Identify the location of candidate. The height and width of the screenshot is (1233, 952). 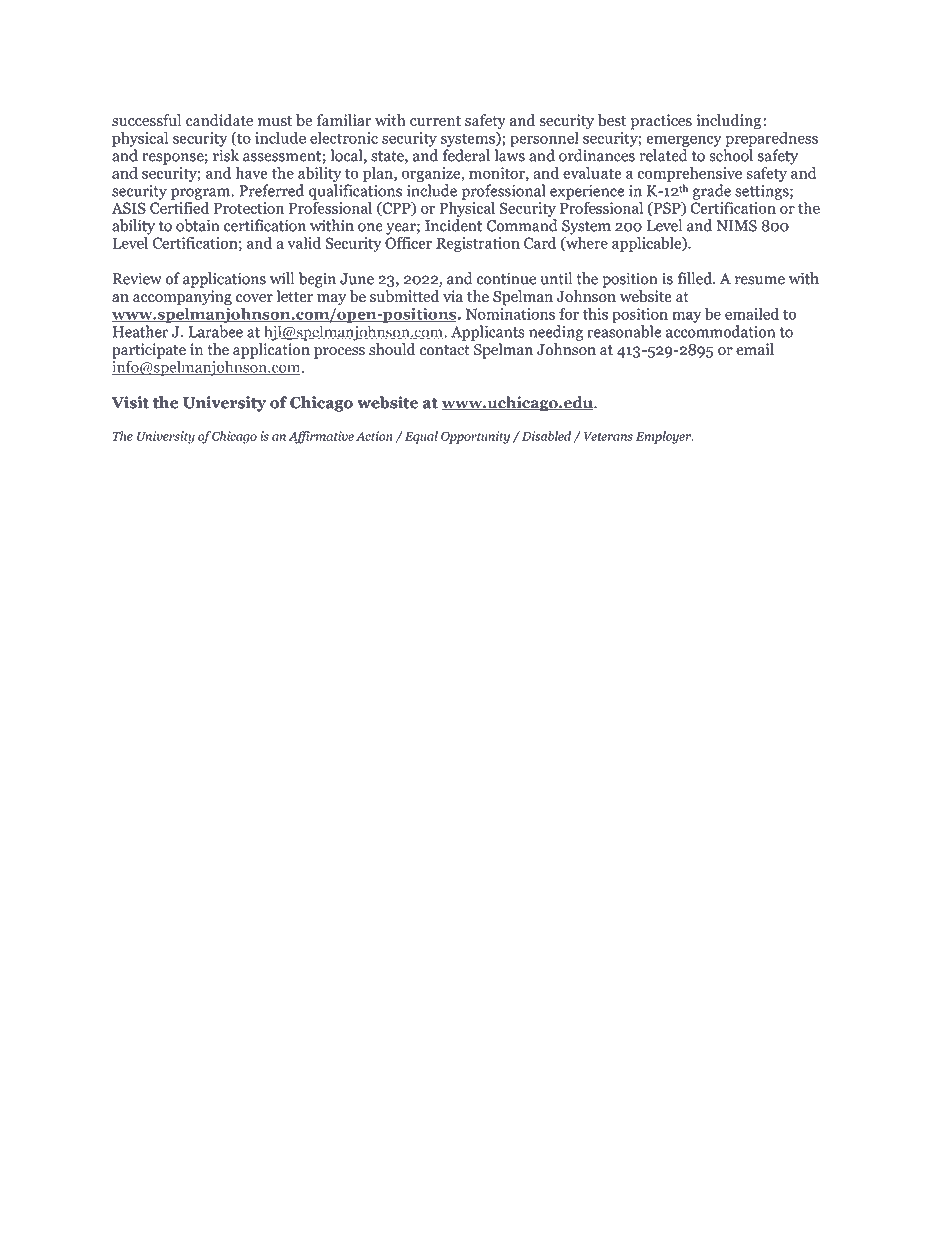
(219, 120).
